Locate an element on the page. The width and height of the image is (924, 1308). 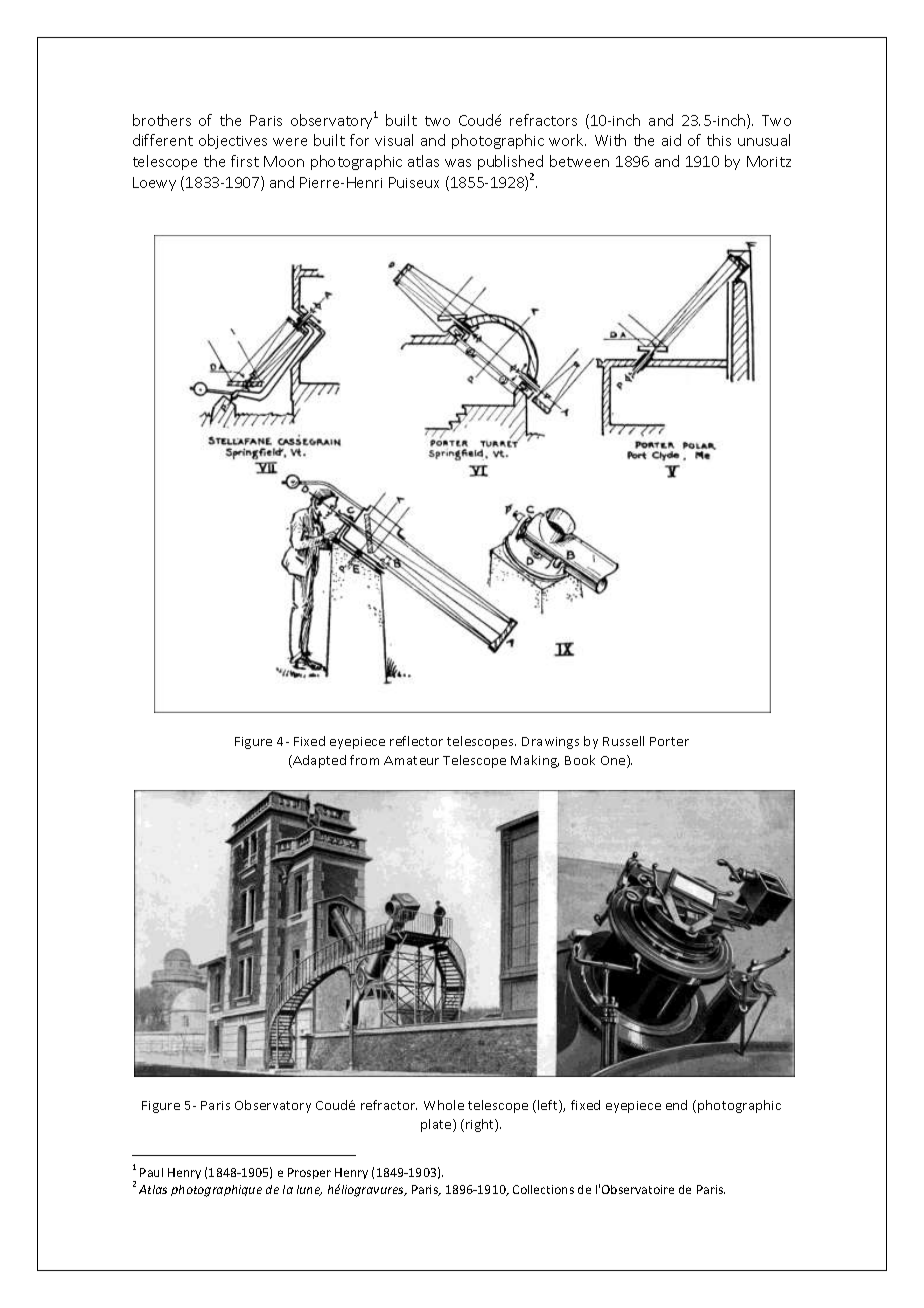
Amateur is located at coordinates (411, 760).
